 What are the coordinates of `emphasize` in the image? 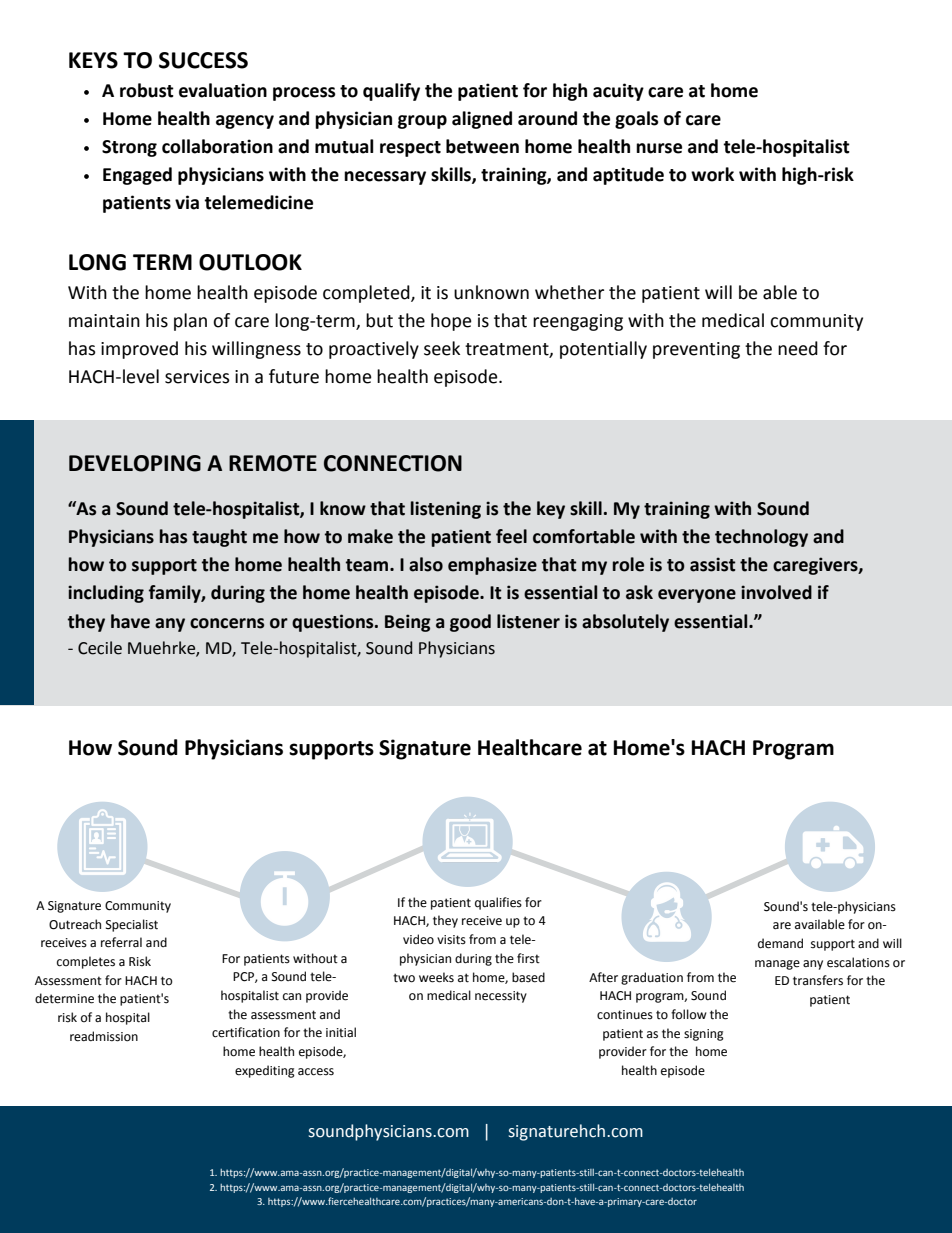 It's located at (492, 566).
